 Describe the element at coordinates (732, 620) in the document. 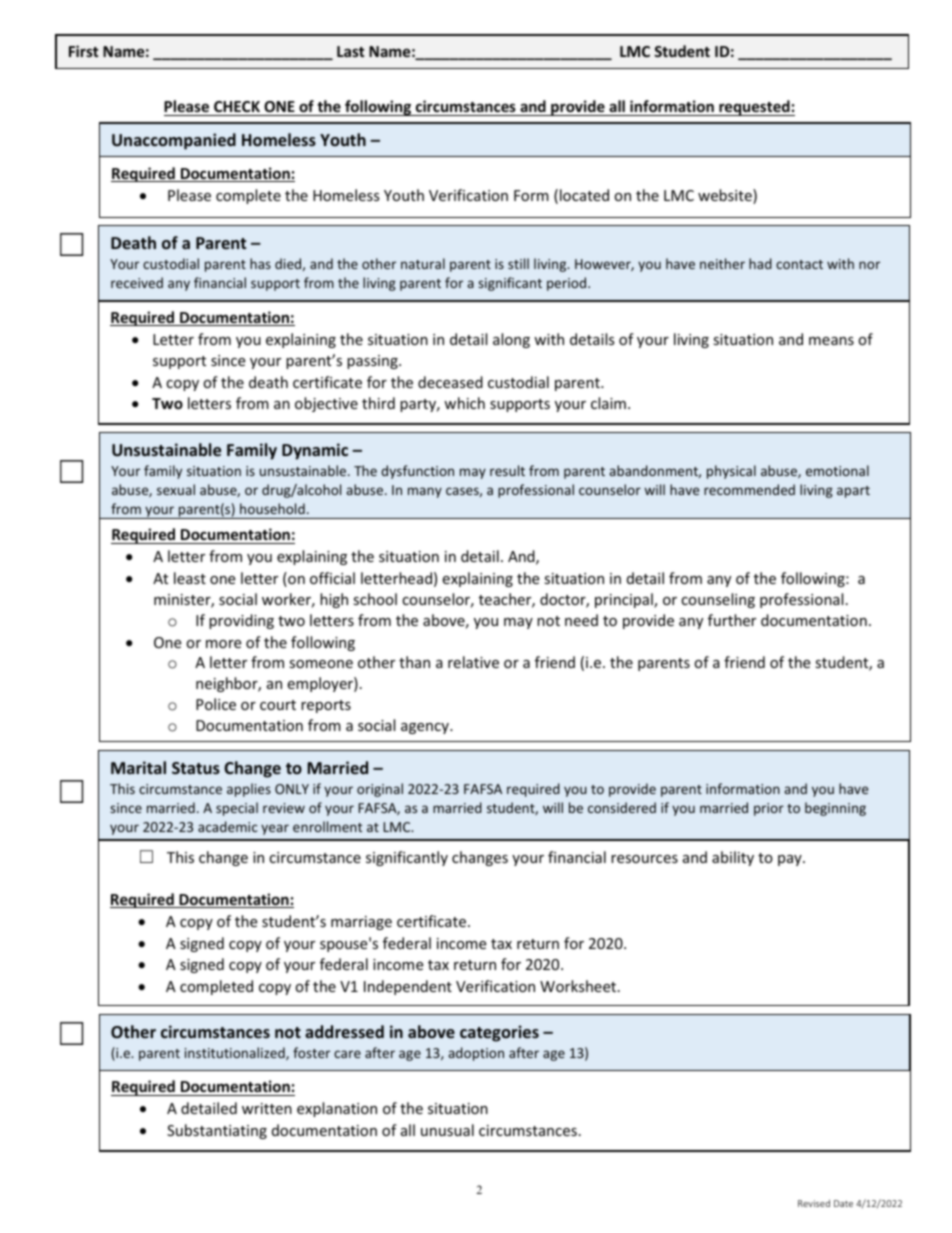

I see `further` at that location.
